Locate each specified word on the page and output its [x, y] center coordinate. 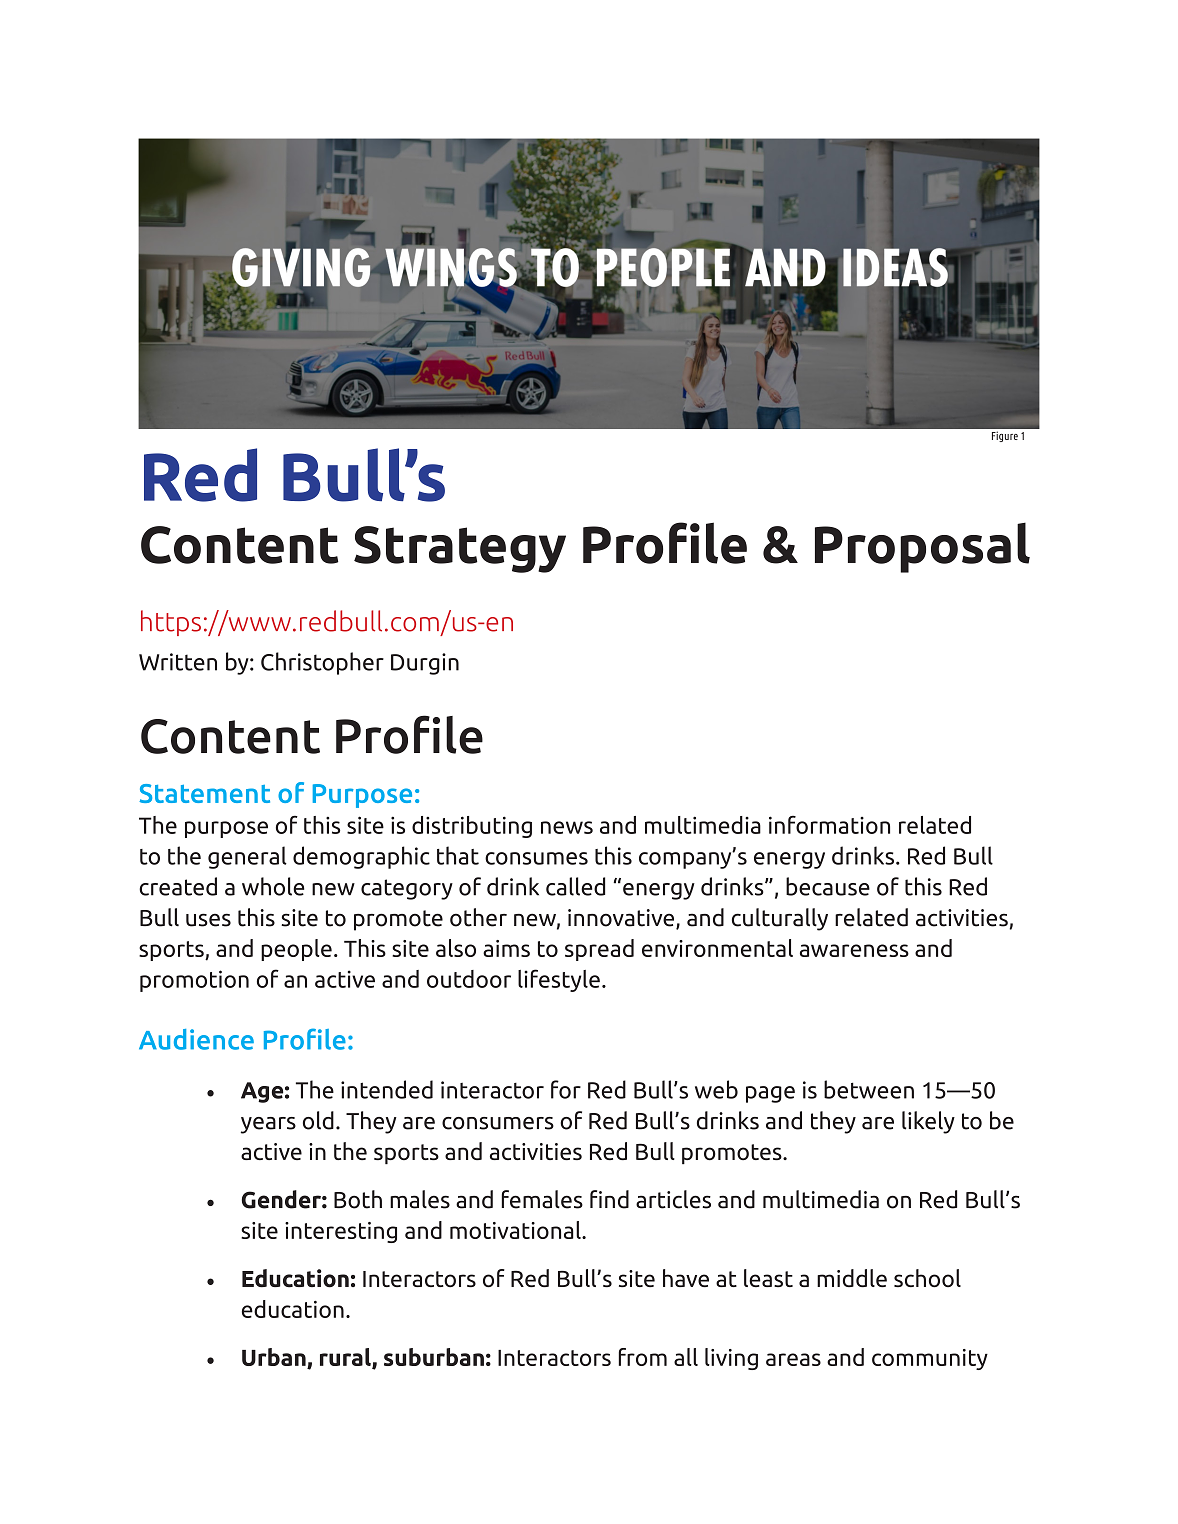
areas [793, 1359]
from [643, 1357]
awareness [854, 950]
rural [346, 1358]
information [829, 825]
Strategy [460, 549]
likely [928, 1122]
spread [599, 950]
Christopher [322, 663]
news [567, 827]
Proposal [922, 547]
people [296, 950]
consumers [498, 1123]
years [268, 1125]
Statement [204, 793]
